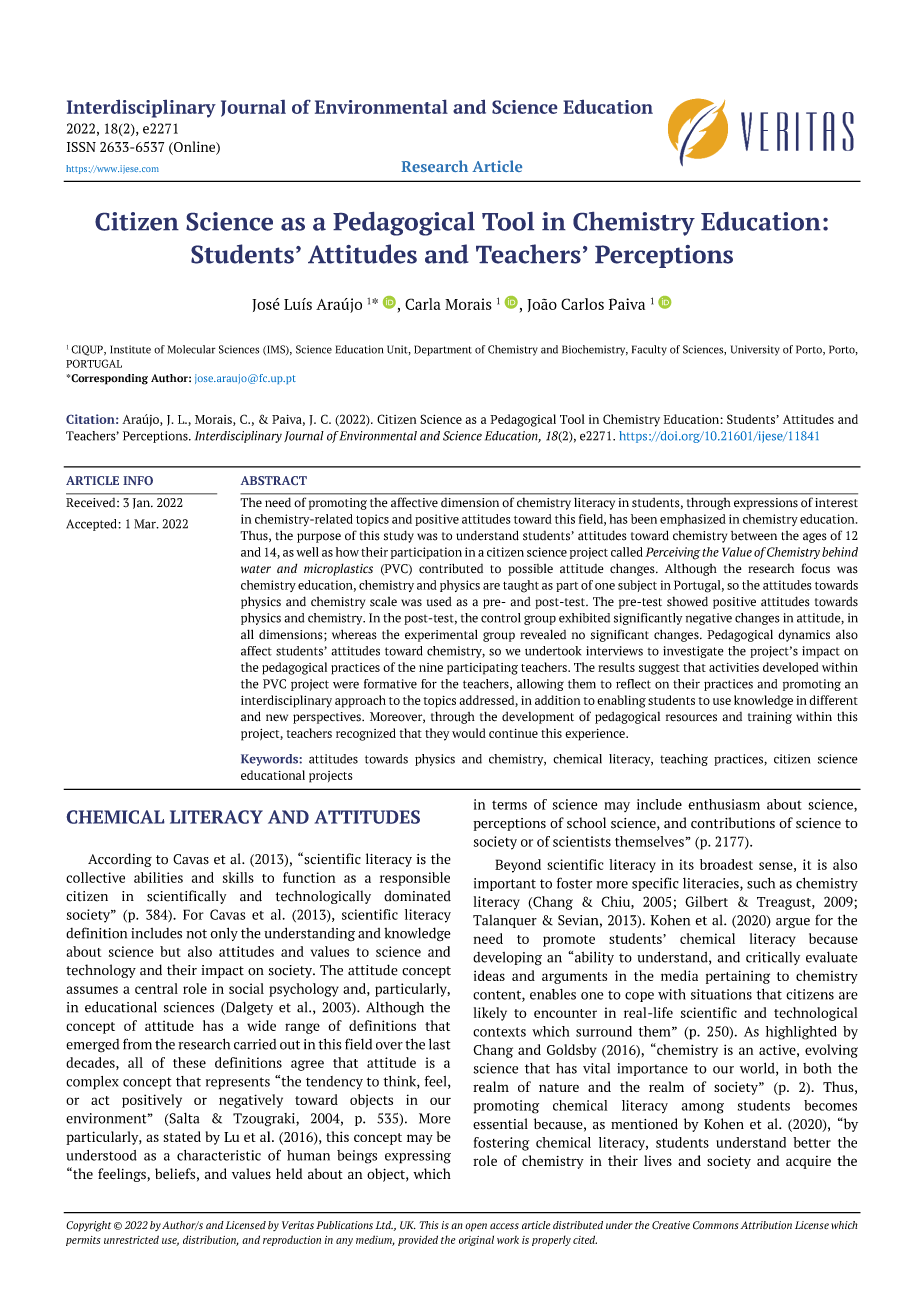 This screenshot has height=1307, width=924. What do you see at coordinates (131, 1239) in the screenshot?
I see `unrestricted` at bounding box center [131, 1239].
